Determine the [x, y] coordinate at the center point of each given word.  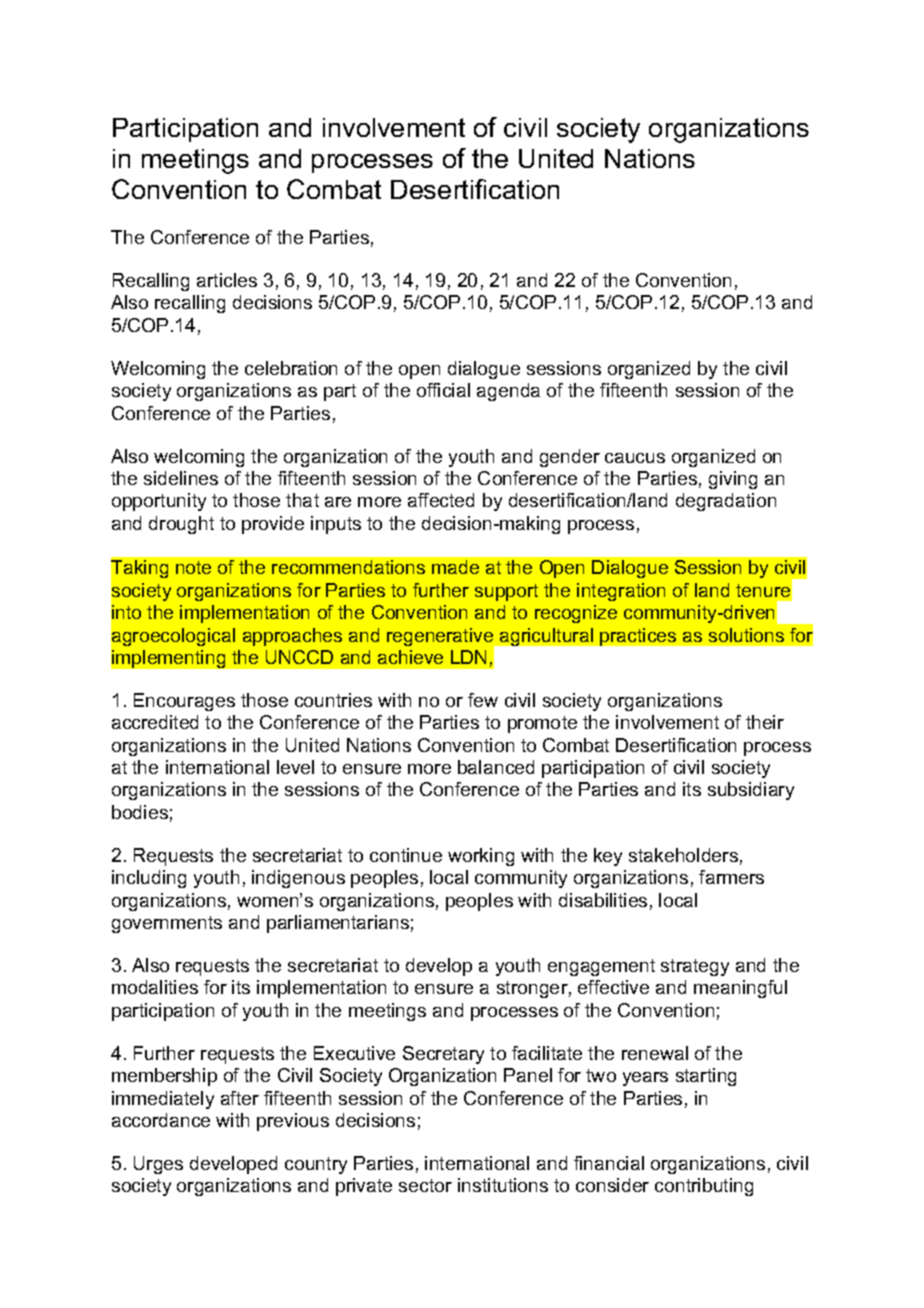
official [443, 390]
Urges [158, 1165]
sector [425, 1185]
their [765, 722]
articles [227, 280]
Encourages [184, 702]
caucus [635, 458]
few [483, 700]
